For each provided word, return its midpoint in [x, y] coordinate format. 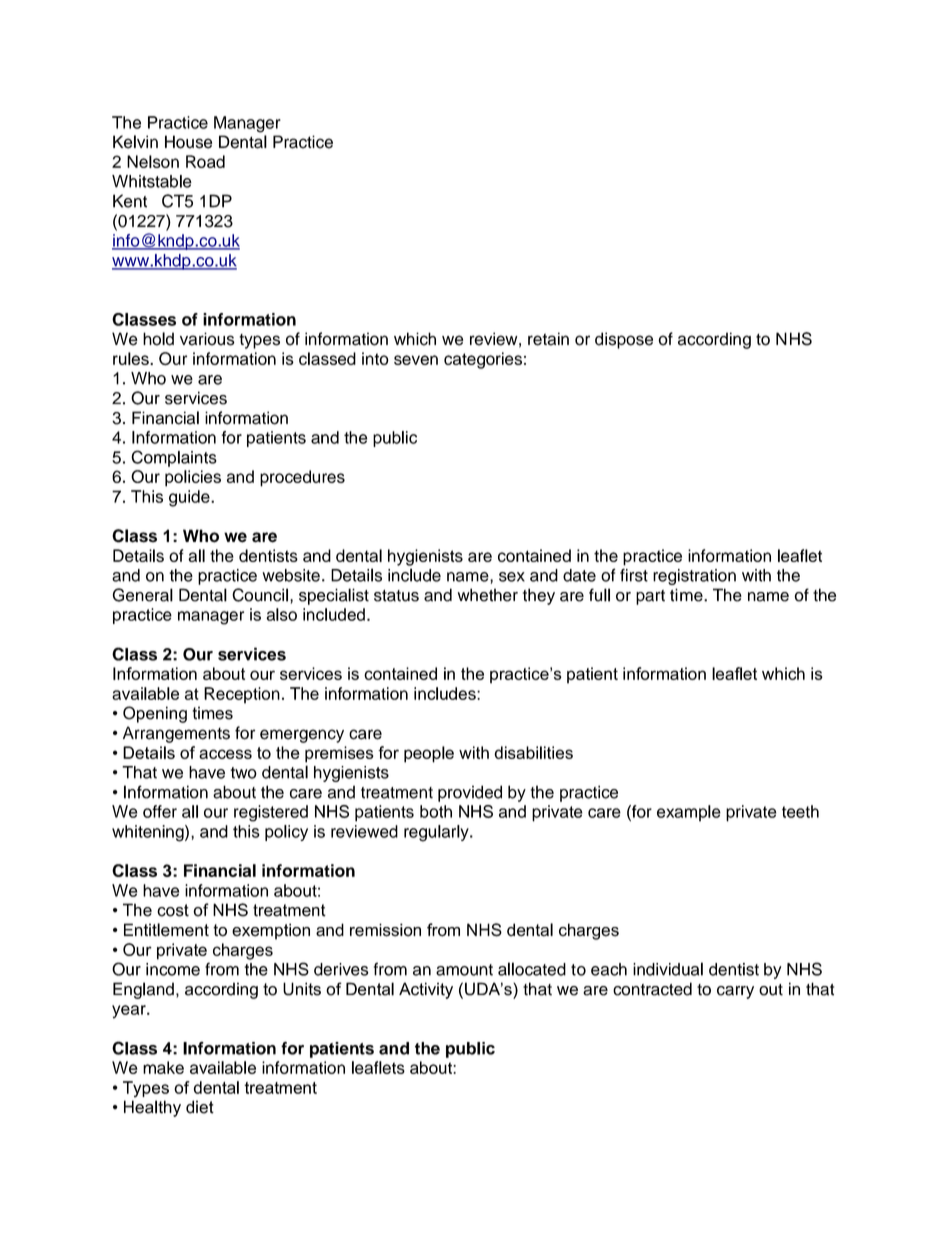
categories [483, 360]
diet [200, 1107]
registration [694, 577]
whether [488, 595]
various [207, 339]
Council [260, 595]
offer [160, 811]
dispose [624, 340]
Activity [426, 990]
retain [548, 339]
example [689, 813]
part [650, 597]
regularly [437, 833]
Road [205, 161]
